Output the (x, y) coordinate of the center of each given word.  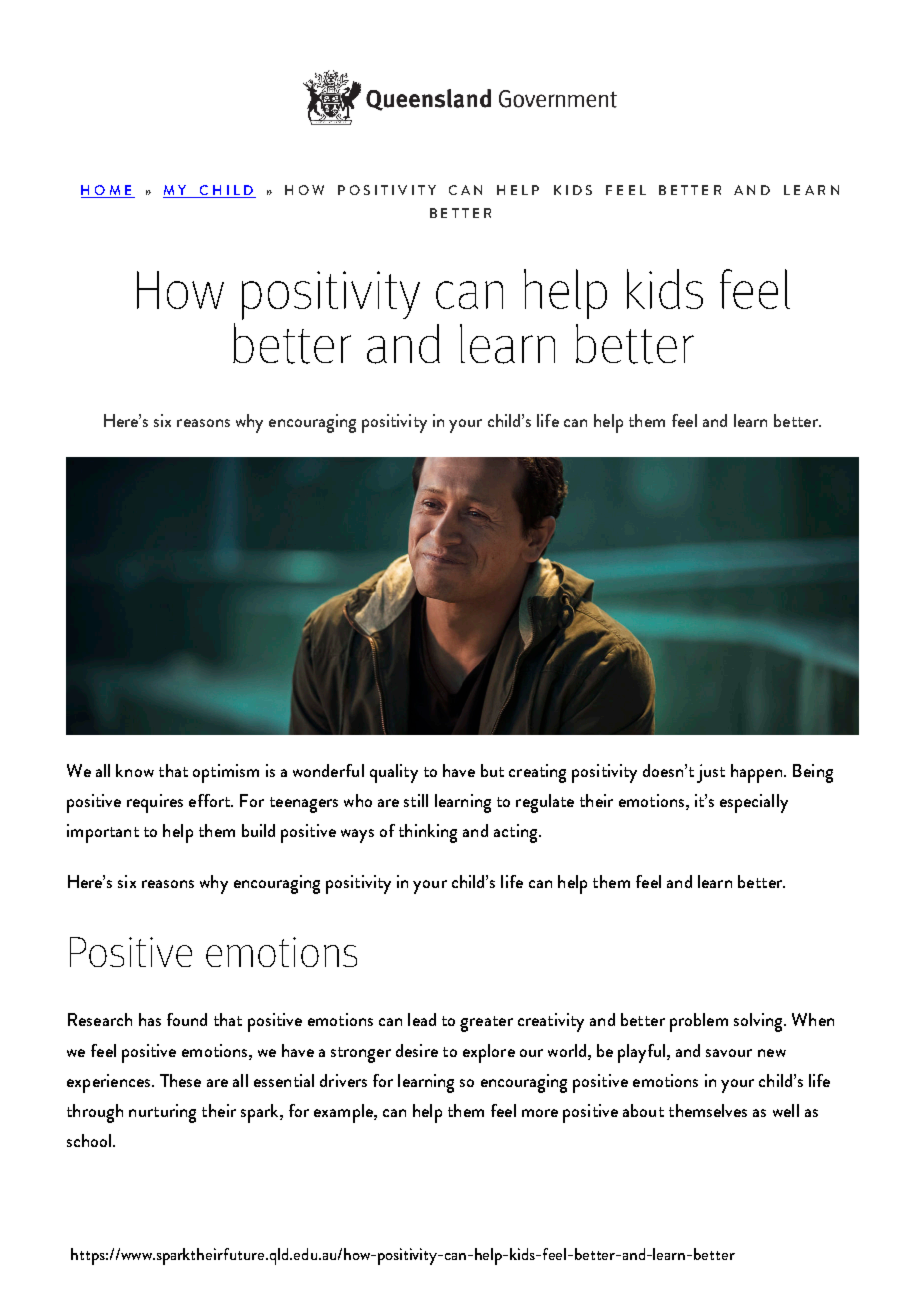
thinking (428, 833)
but (492, 770)
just (711, 773)
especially (754, 803)
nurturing (162, 1113)
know (135, 770)
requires (155, 803)
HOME (107, 191)
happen (756, 773)
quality (394, 773)
